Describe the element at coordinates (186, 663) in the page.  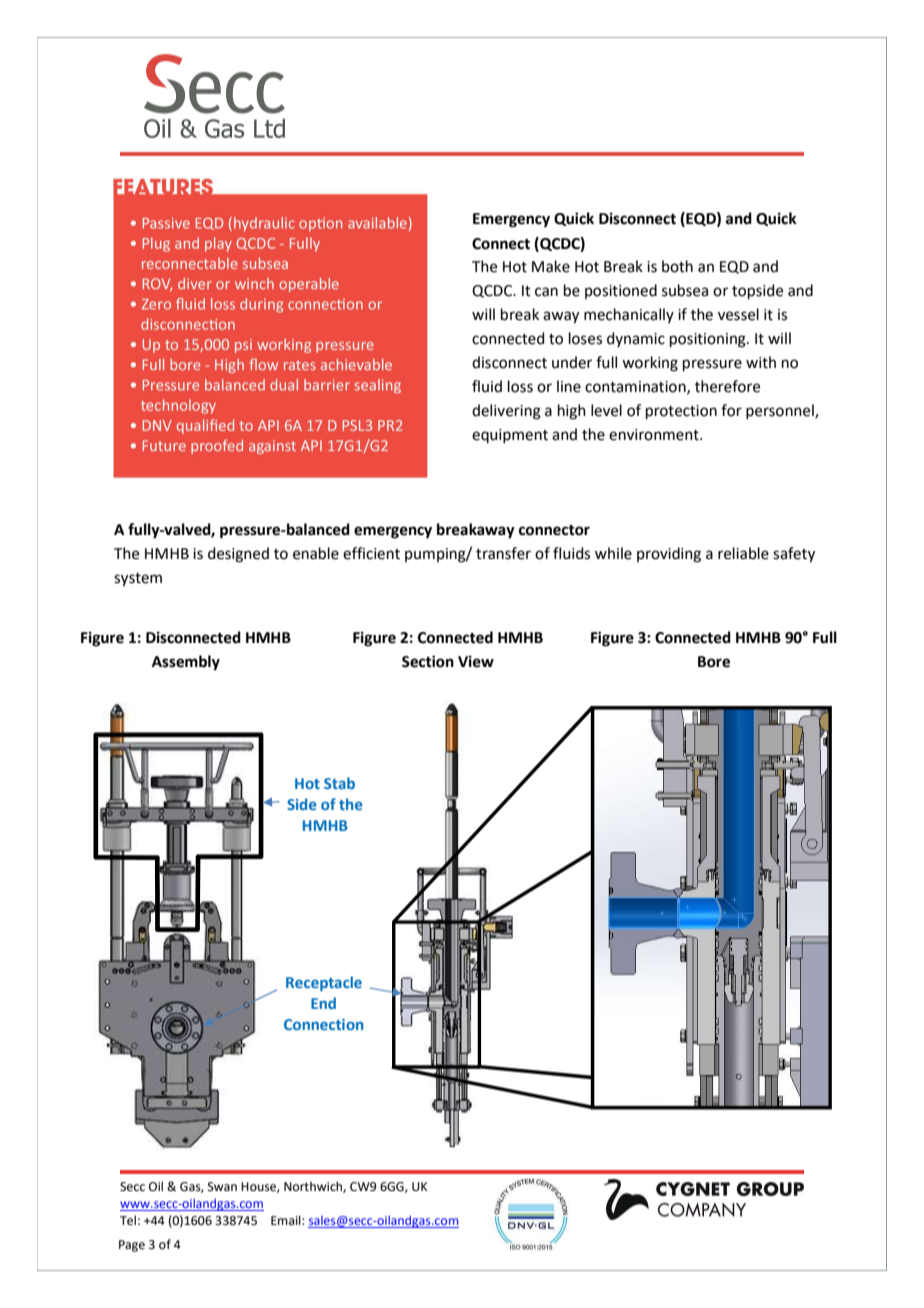
I see `Assembly` at that location.
